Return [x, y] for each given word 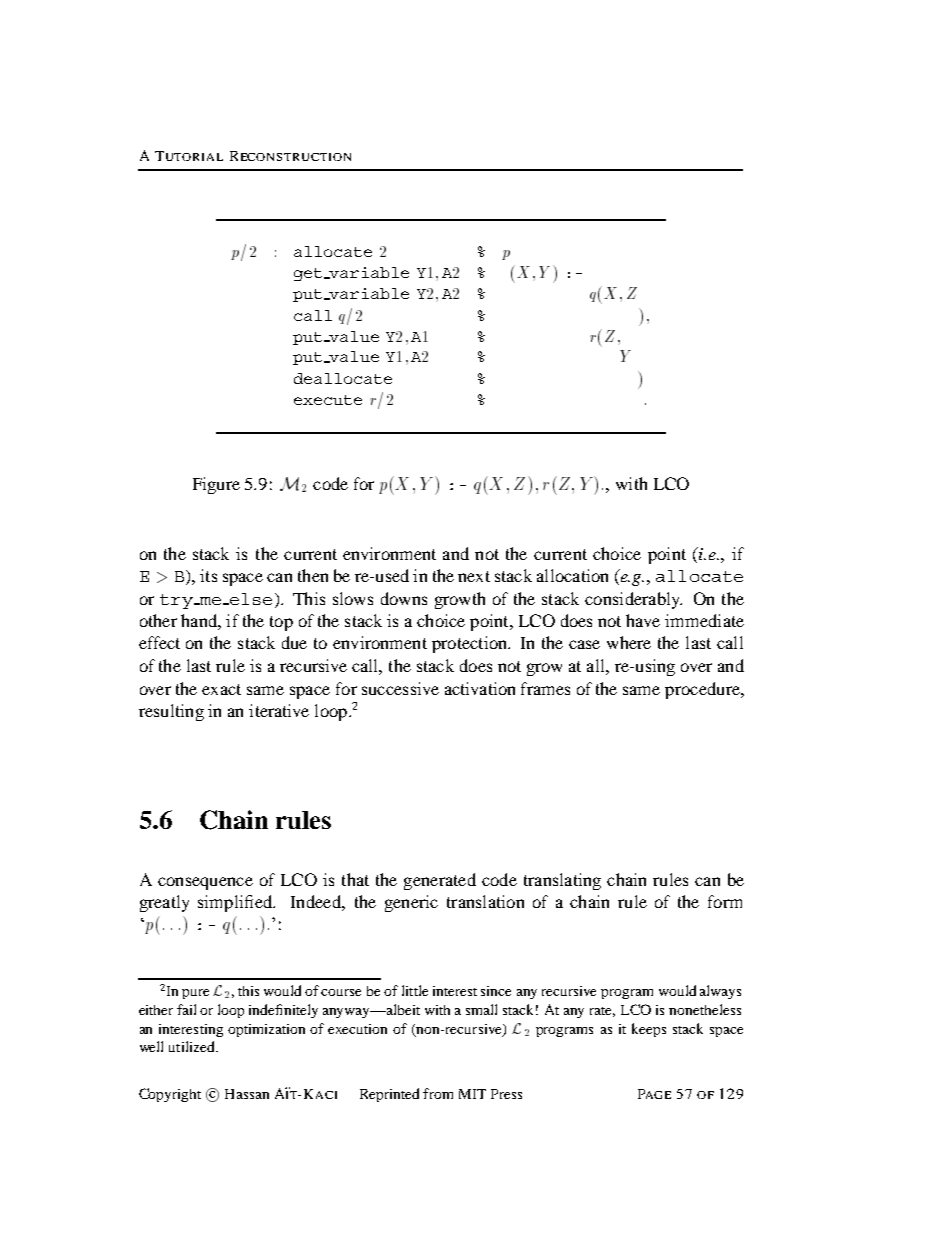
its [208, 575]
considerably [633, 600]
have [643, 620]
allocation [572, 575]
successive [400, 688]
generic [411, 903]
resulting [171, 712]
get [308, 274]
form [725, 901]
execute [328, 400]
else [249, 599]
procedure [703, 690]
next [474, 576]
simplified [236, 903]
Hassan [247, 1094]
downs [404, 598]
